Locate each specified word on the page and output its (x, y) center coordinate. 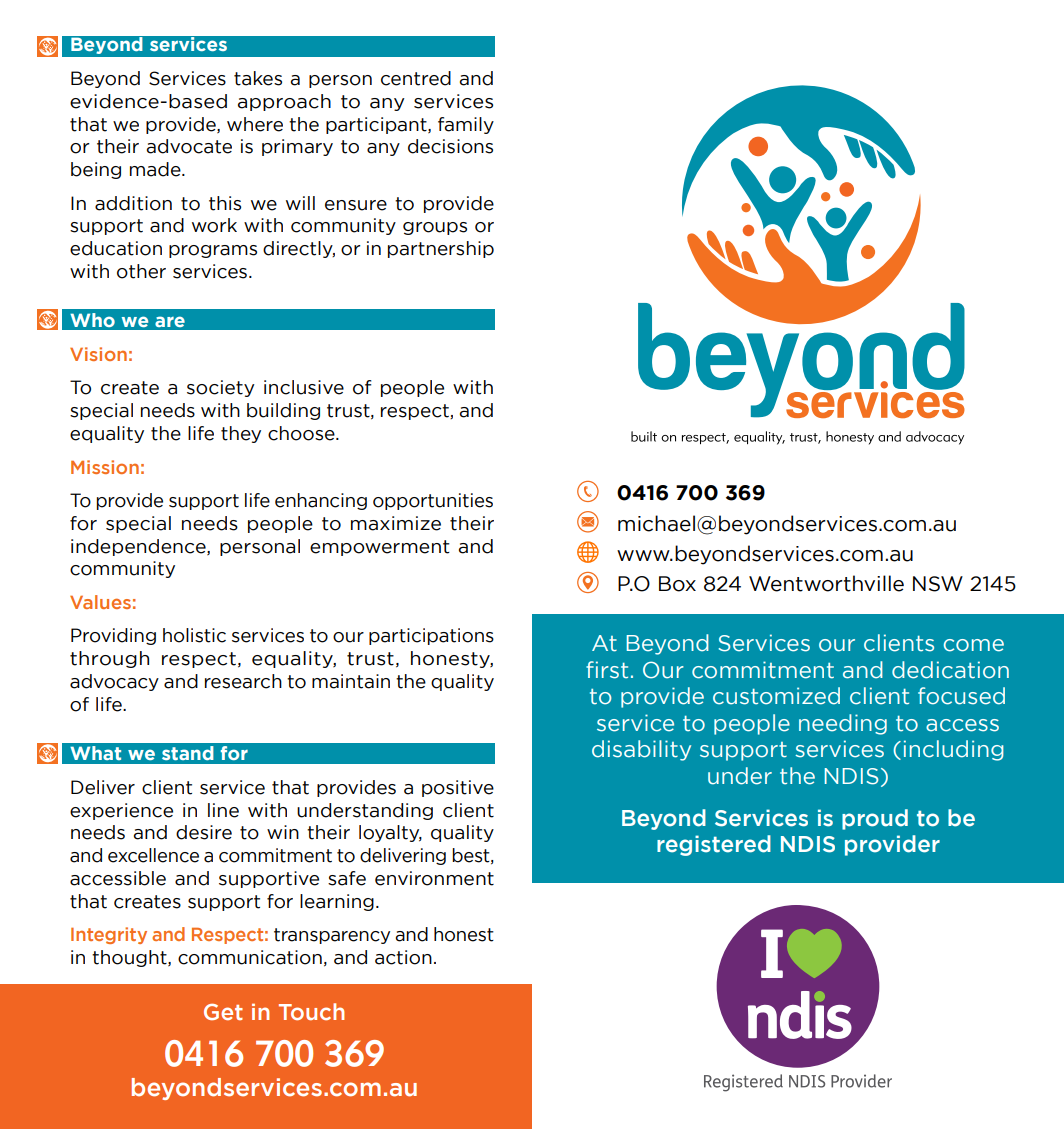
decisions (450, 146)
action (403, 957)
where (255, 124)
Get (223, 1012)
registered (714, 845)
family (466, 125)
